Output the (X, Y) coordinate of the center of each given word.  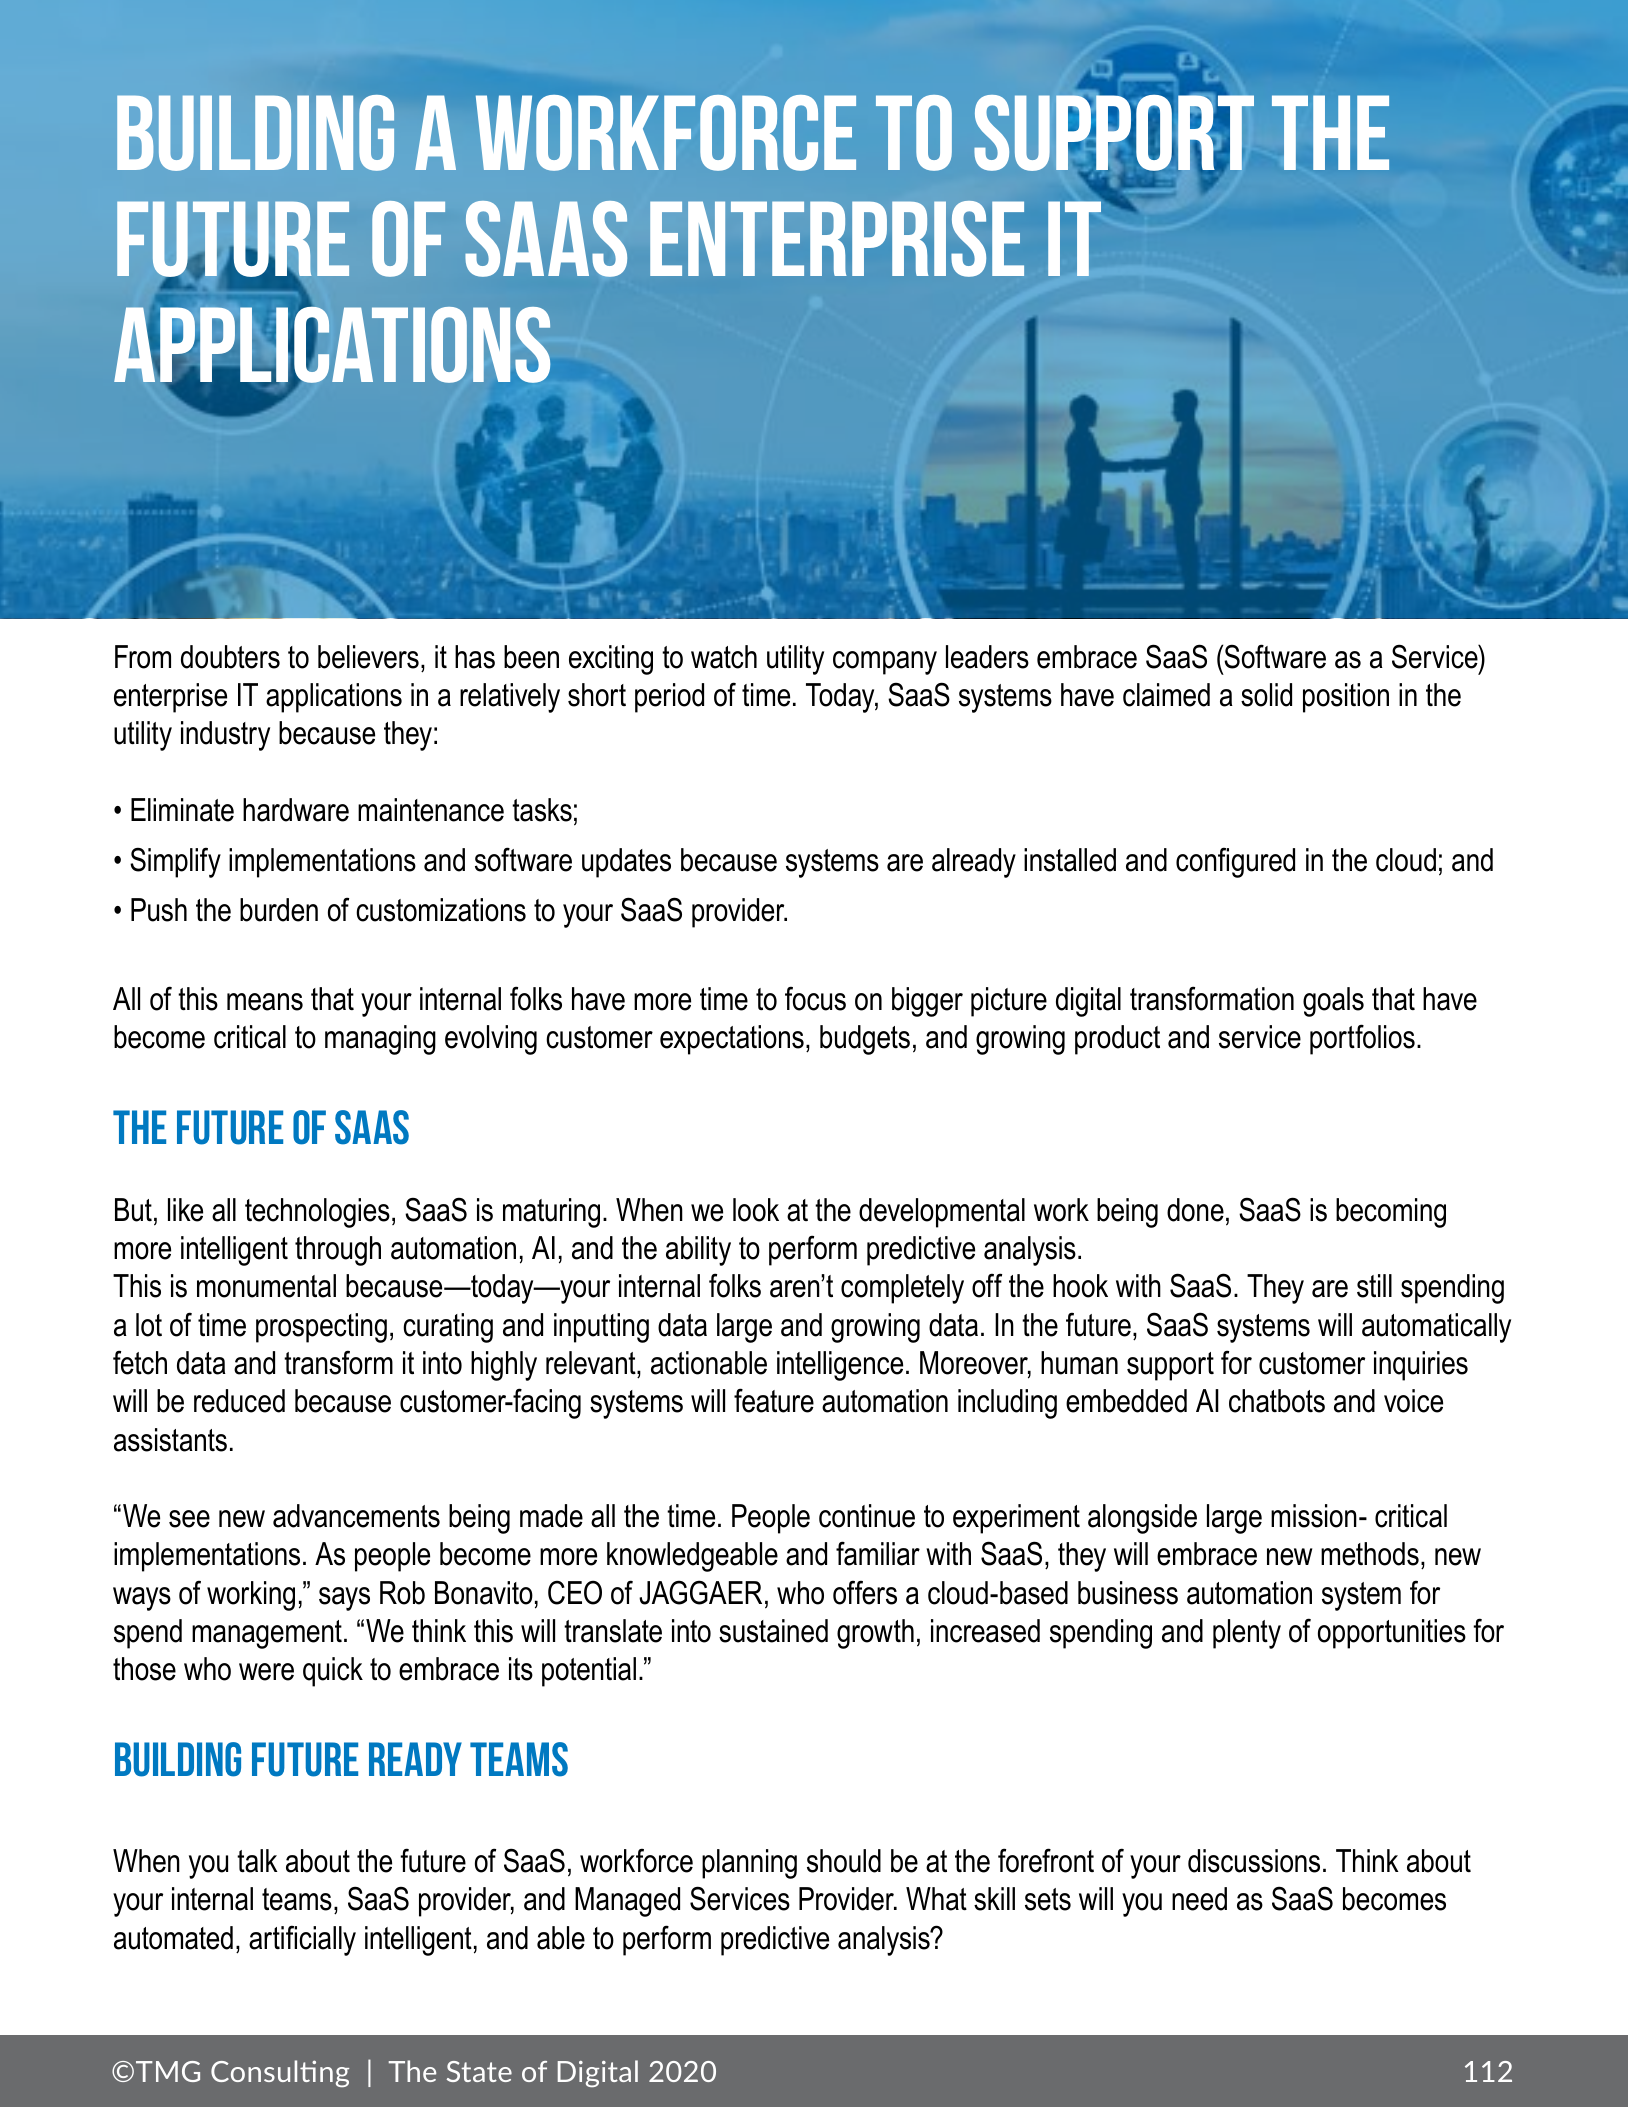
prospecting (321, 1328)
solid (1266, 695)
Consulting (280, 2073)
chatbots (1277, 1401)
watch (724, 657)
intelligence (840, 1366)
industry (225, 736)
